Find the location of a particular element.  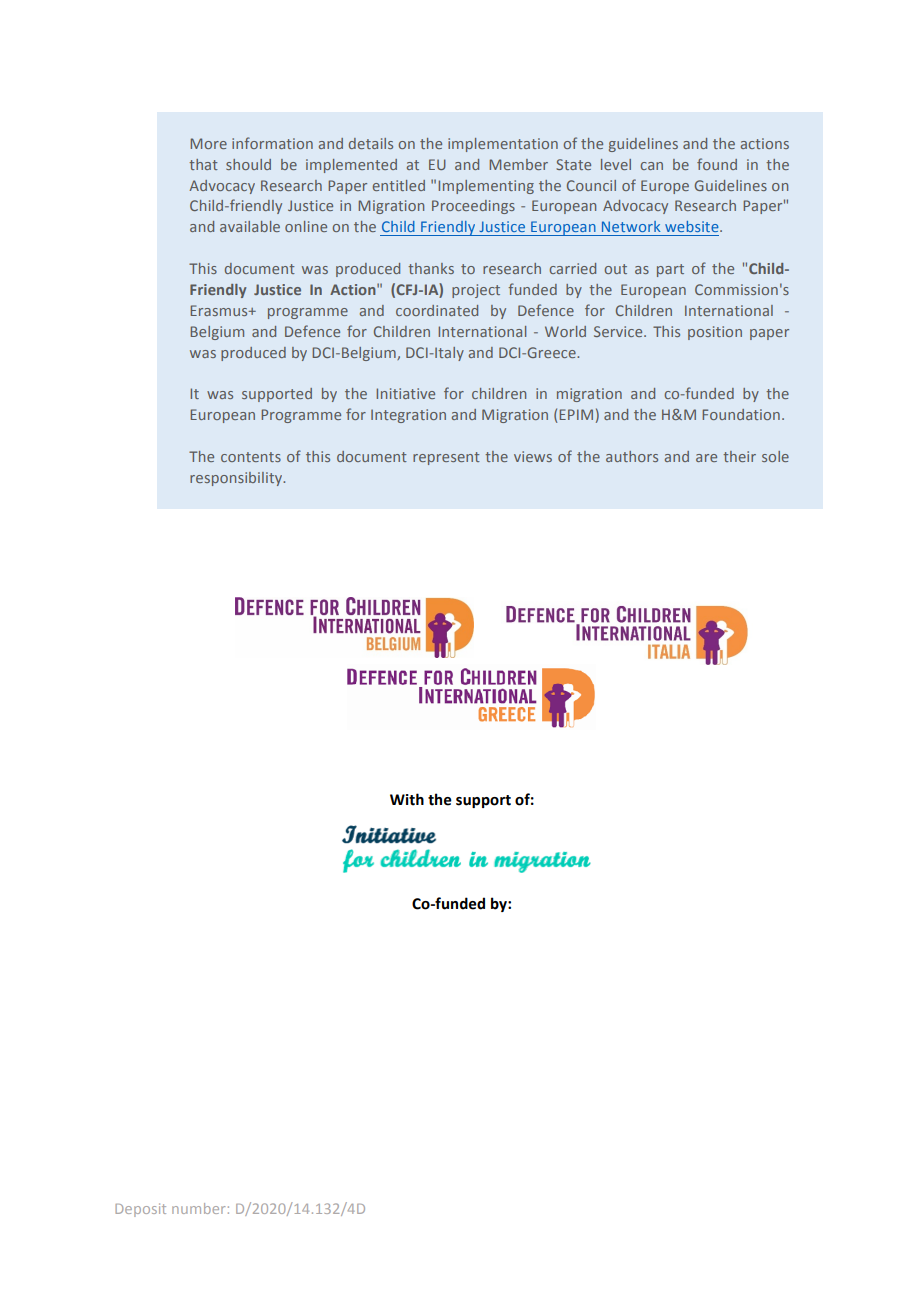

that is located at coordinates (203, 164).
